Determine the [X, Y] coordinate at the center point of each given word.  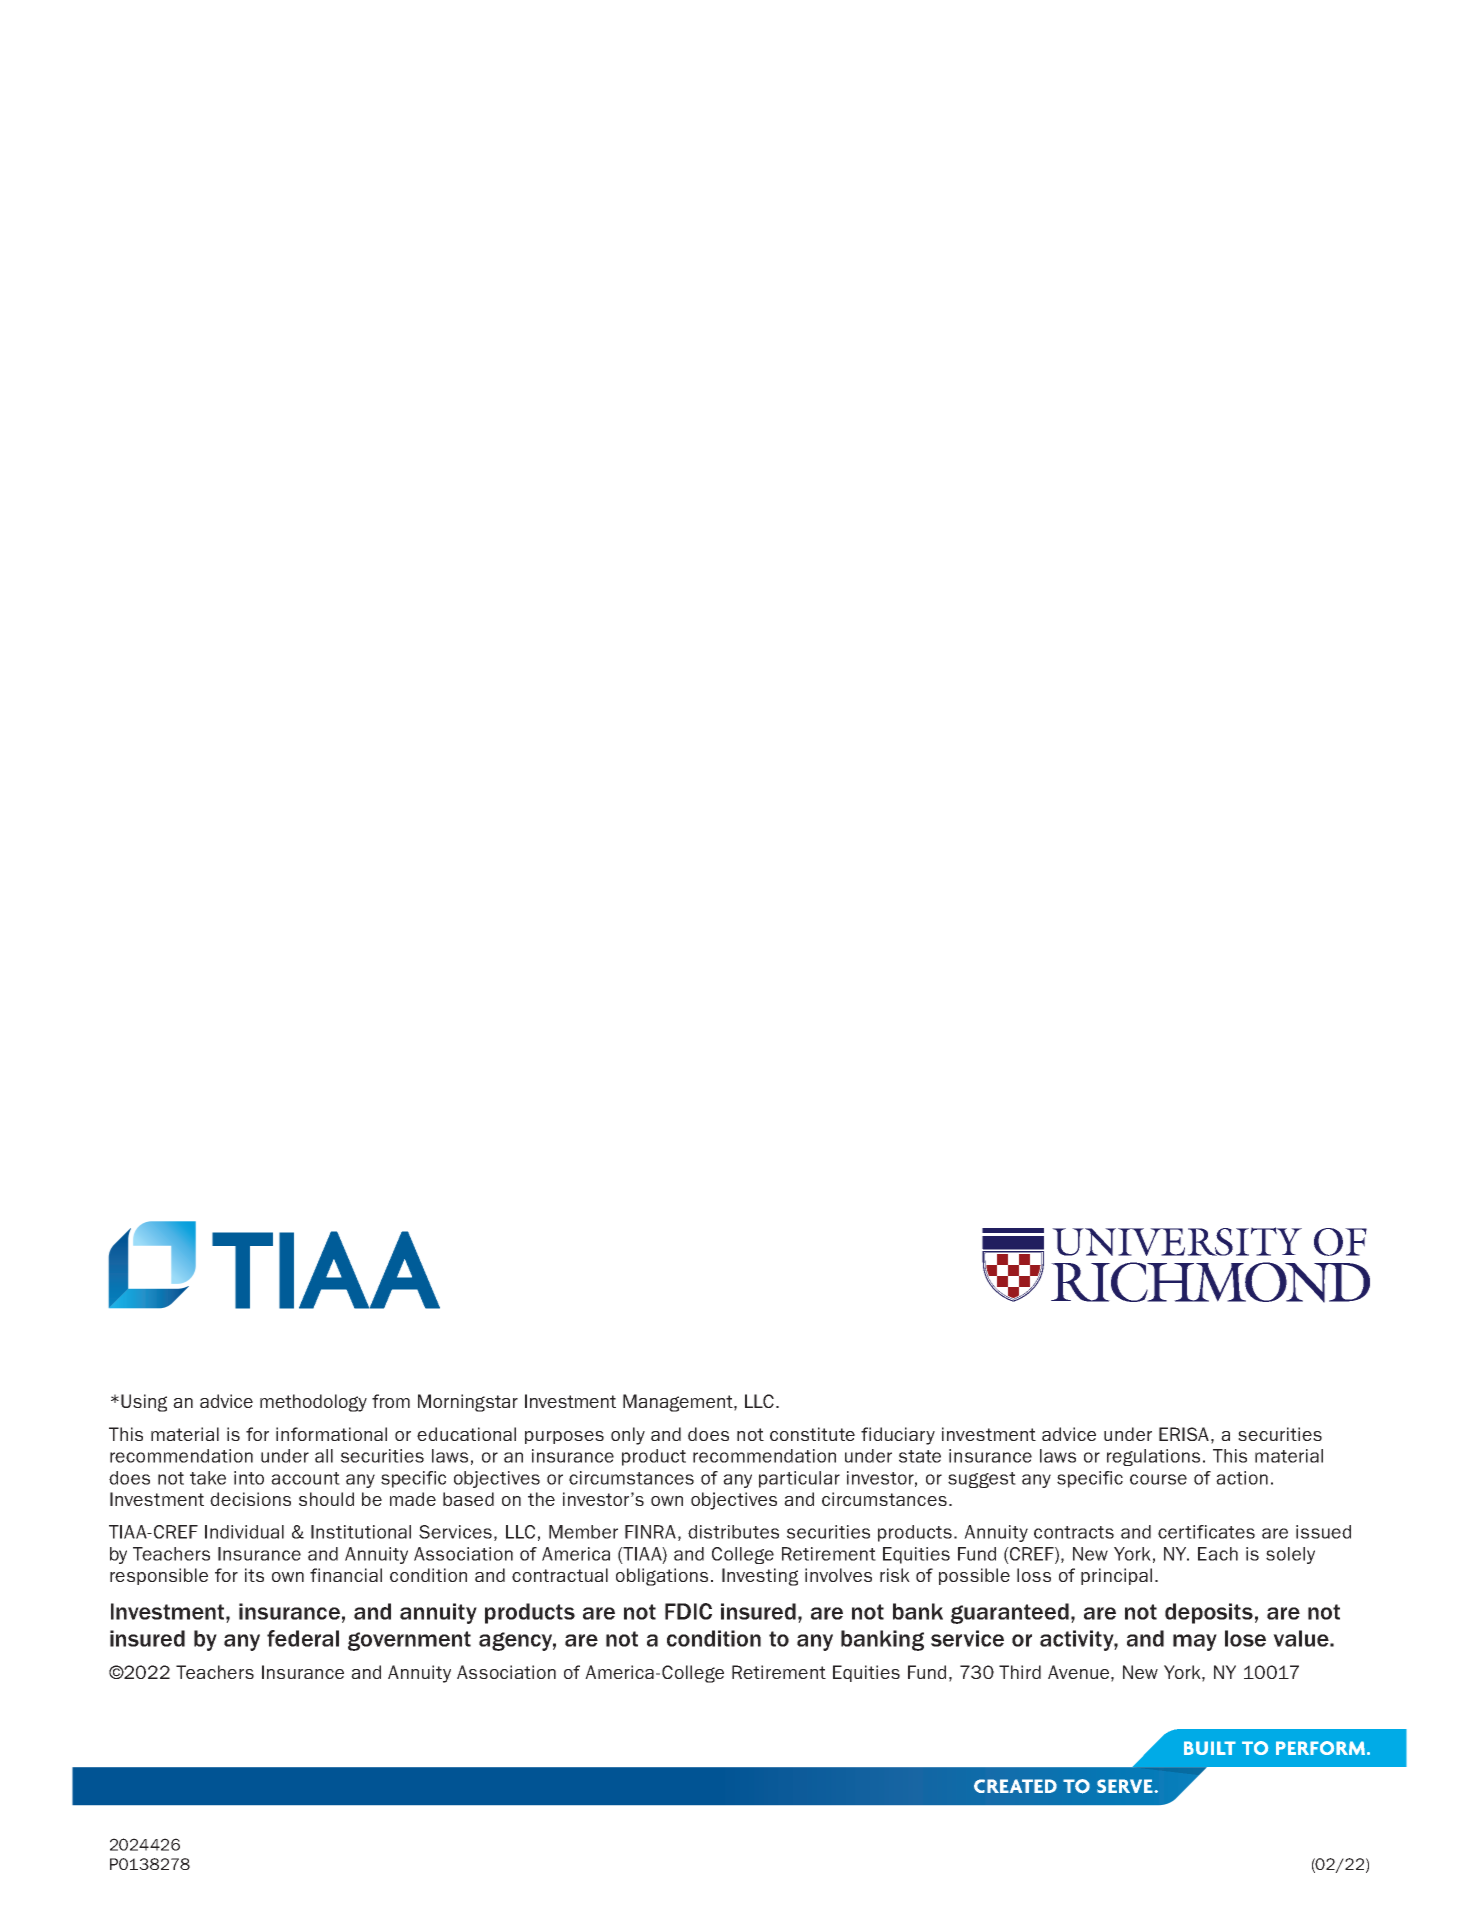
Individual [244, 1532]
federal [303, 1638]
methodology [313, 1403]
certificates [1206, 1532]
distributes [733, 1532]
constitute [812, 1434]
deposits [1209, 1613]
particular [799, 1479]
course [1158, 1479]
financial [346, 1575]
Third [1020, 1672]
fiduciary [898, 1436]
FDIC [688, 1611]
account [305, 1478]
